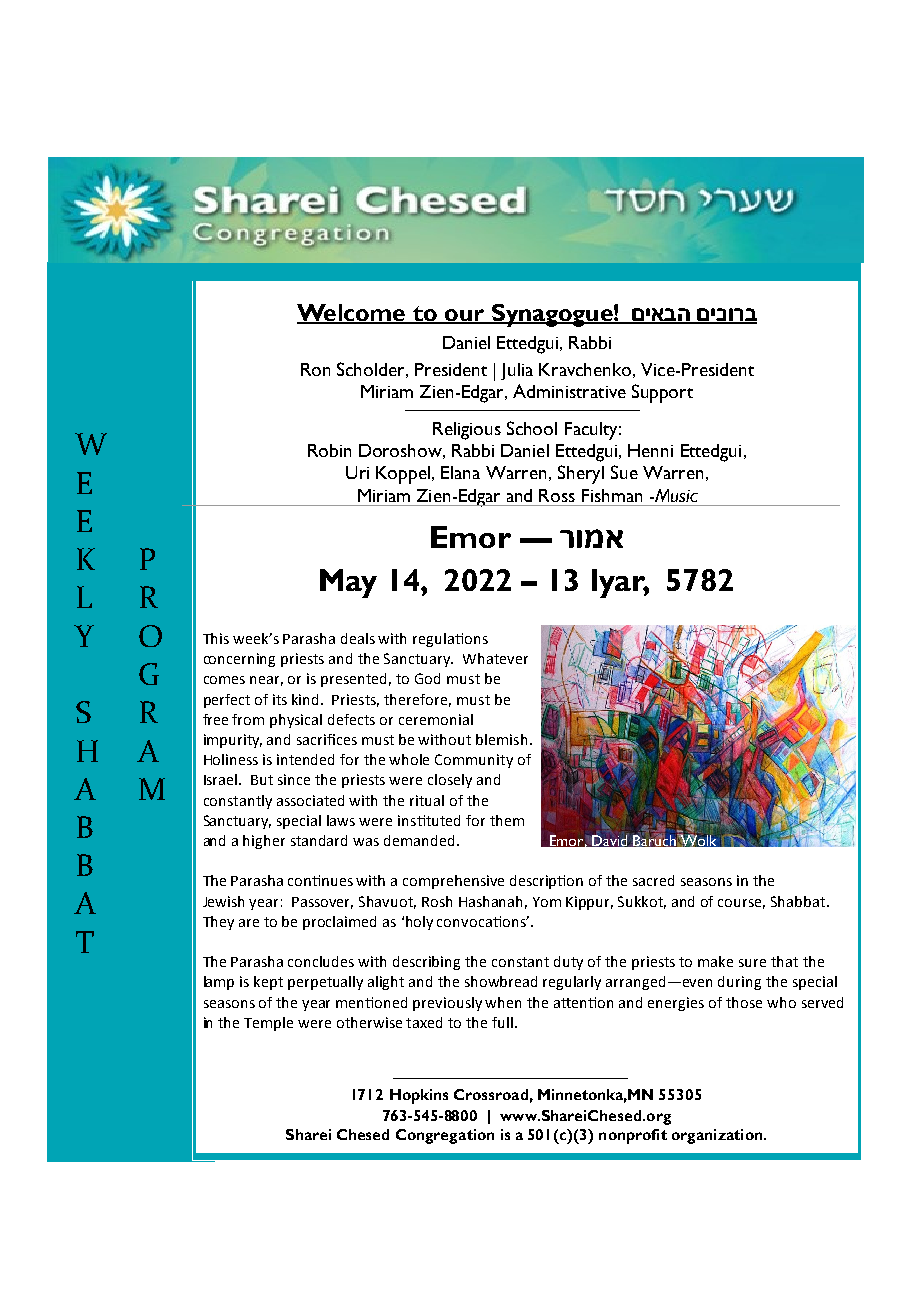 Image resolution: width=908 pixels, height=1316 pixels. What do you see at coordinates (315, 369) in the screenshot?
I see `Ron` at bounding box center [315, 369].
